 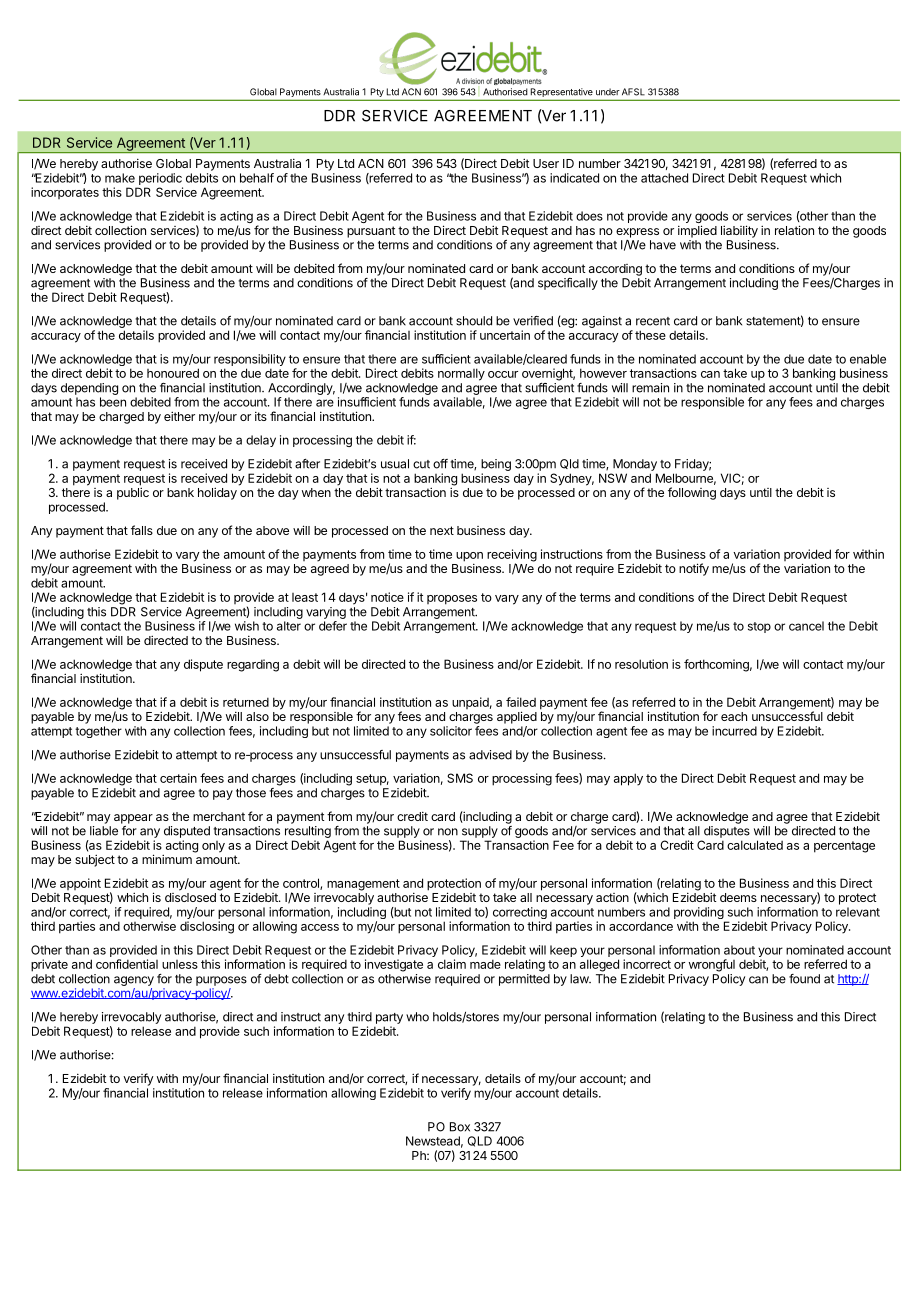 What do you see at coordinates (664, 178) in the page?
I see `attached` at bounding box center [664, 178].
